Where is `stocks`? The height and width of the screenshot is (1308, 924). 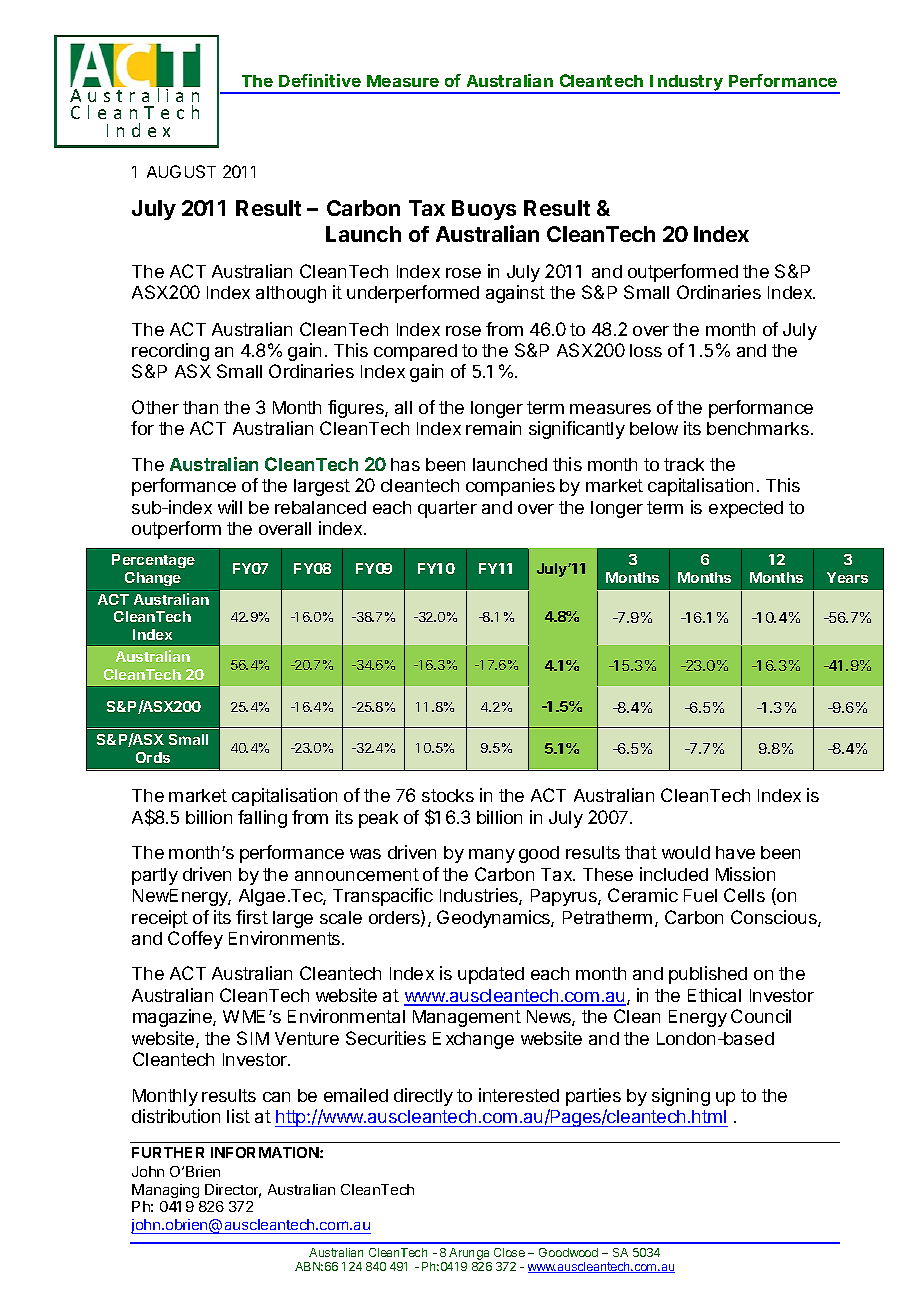 stocks is located at coordinates (448, 795).
